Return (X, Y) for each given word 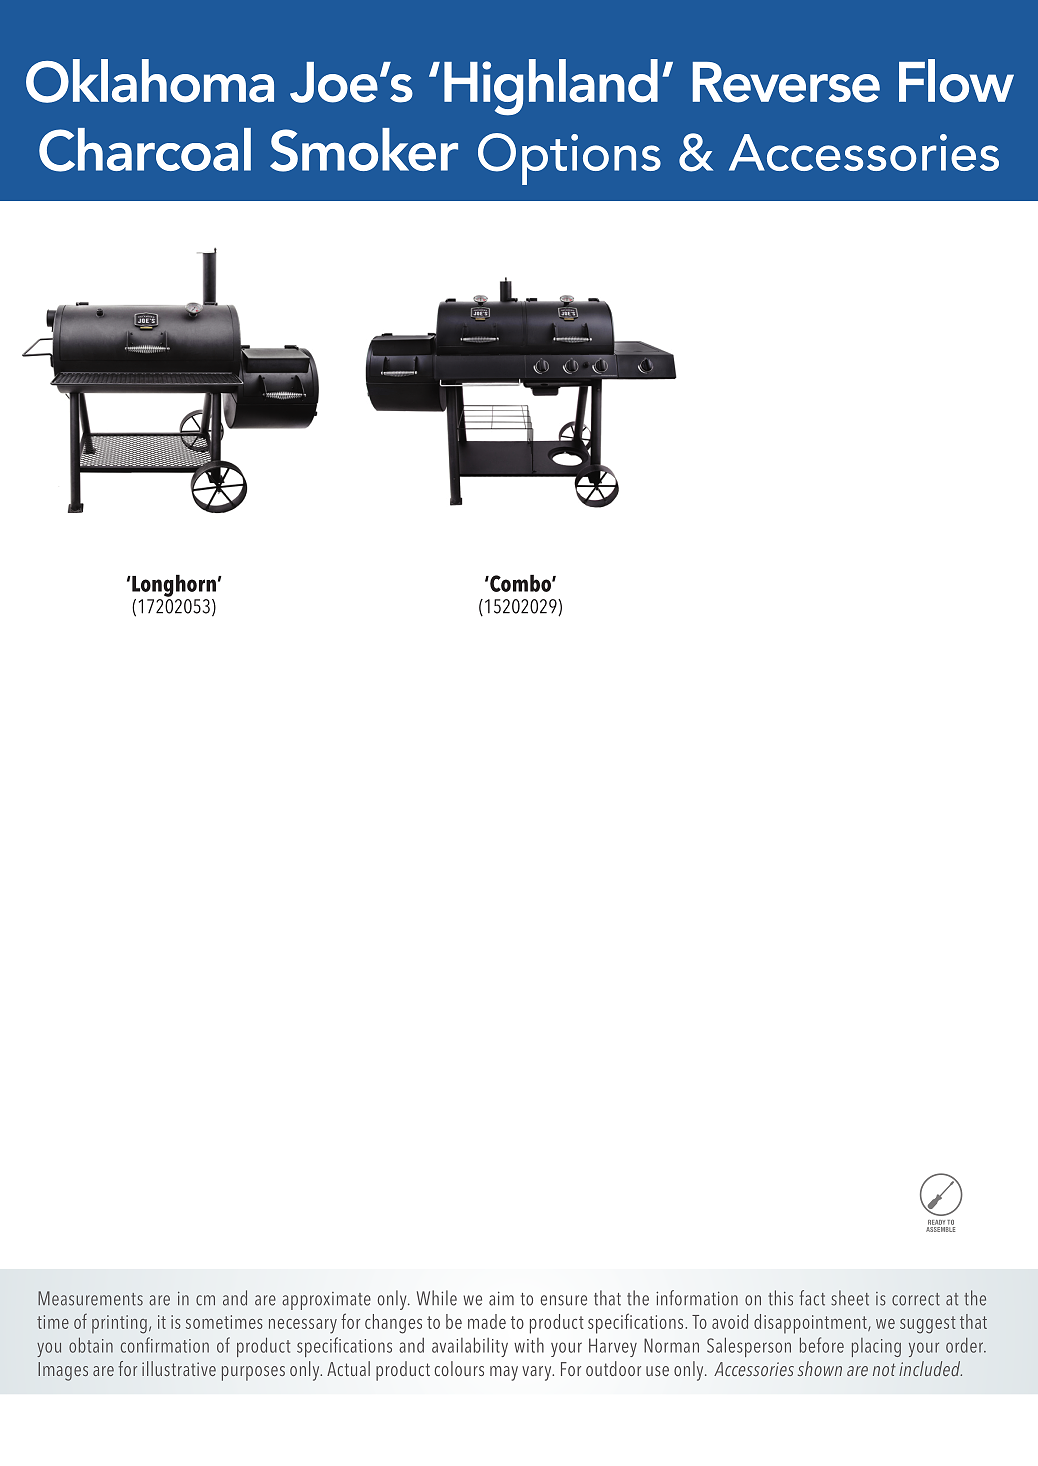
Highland (551, 87)
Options (569, 159)
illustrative (179, 1368)
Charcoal (145, 150)
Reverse (786, 82)
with (529, 1345)
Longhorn (173, 586)
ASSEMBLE (940, 1228)
